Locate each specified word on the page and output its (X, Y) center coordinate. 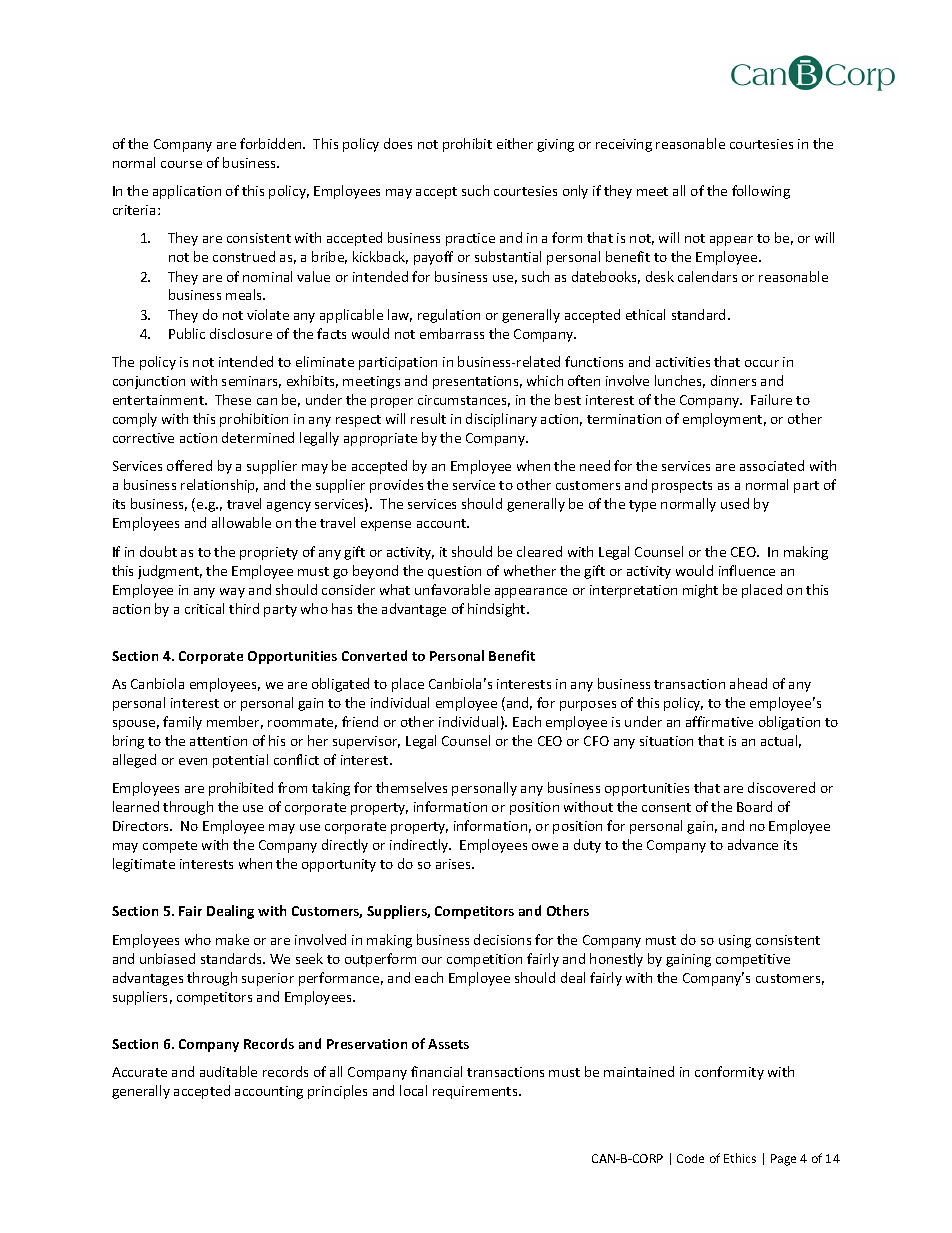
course (181, 164)
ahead (748, 683)
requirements (476, 1092)
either (515, 143)
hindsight (498, 610)
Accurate (139, 1072)
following (761, 192)
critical (204, 608)
